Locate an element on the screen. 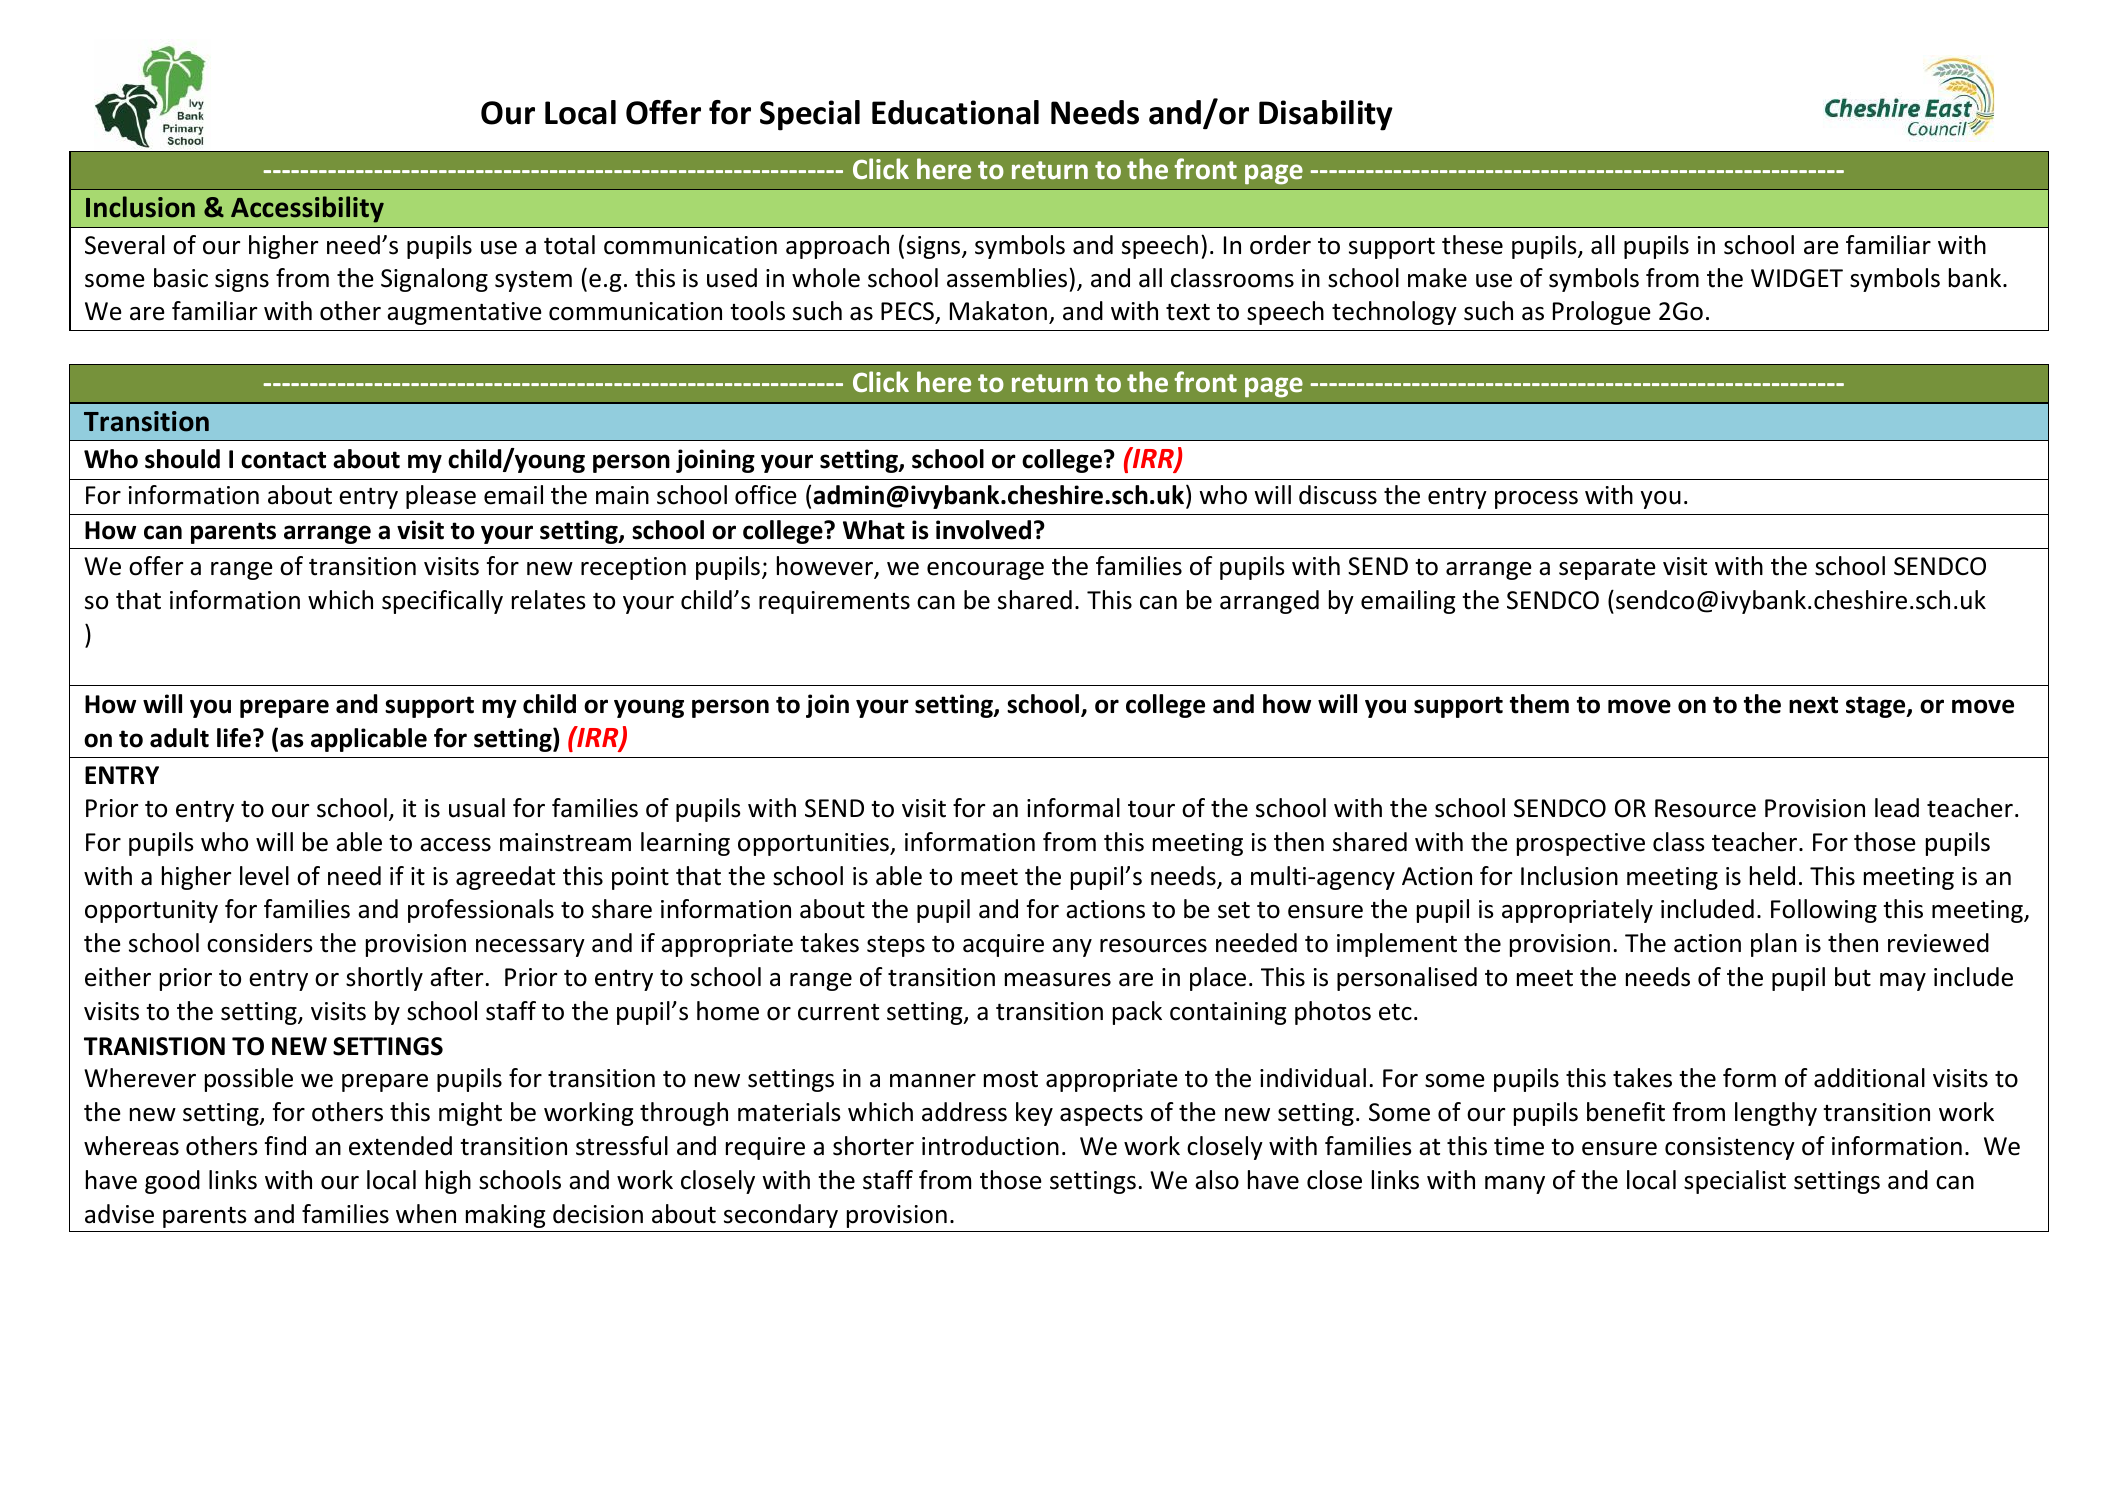  tour is located at coordinates (1151, 809).
